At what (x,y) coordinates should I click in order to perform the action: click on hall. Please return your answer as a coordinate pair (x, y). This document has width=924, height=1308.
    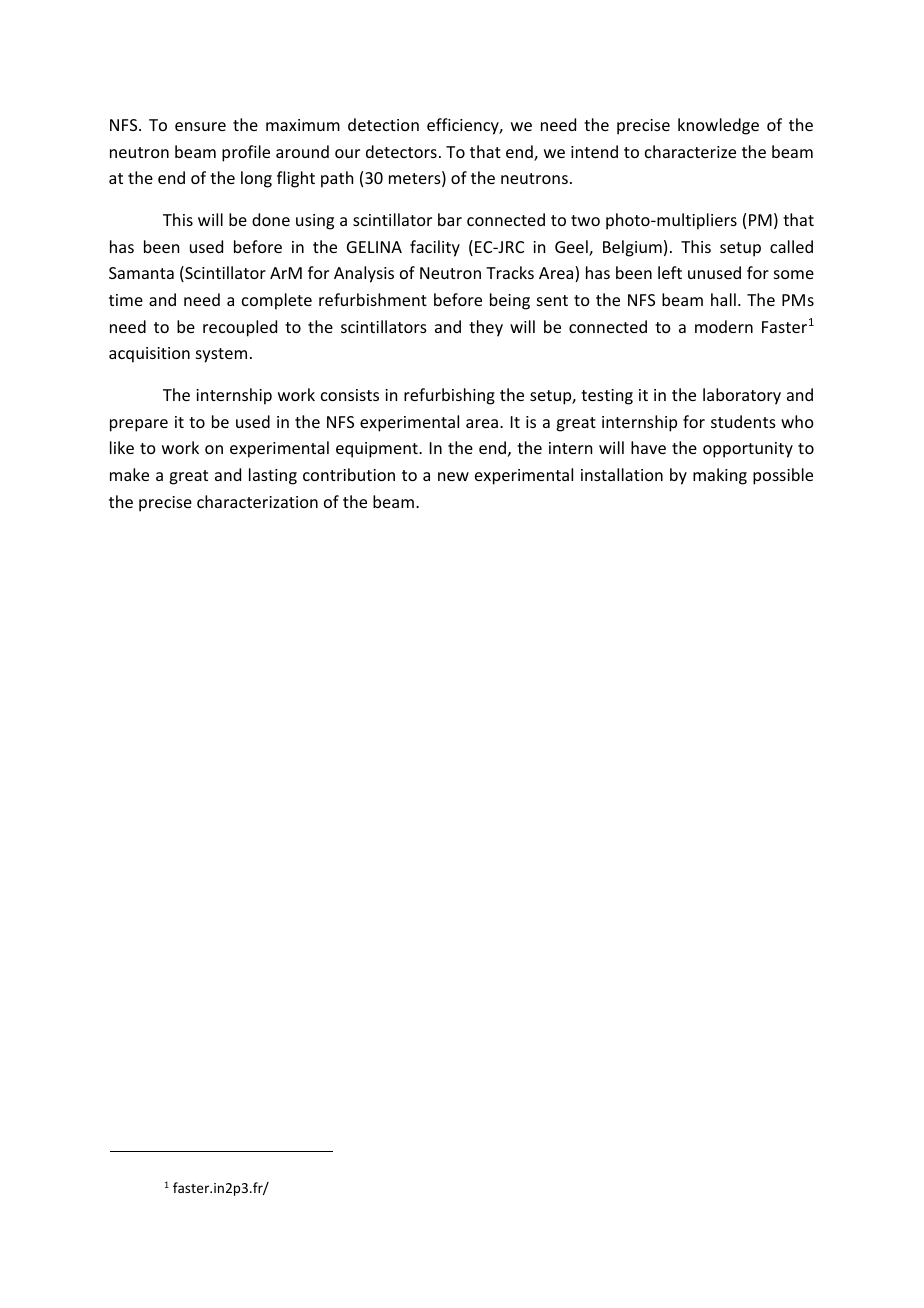
    Looking at the image, I should click on (723, 299).
